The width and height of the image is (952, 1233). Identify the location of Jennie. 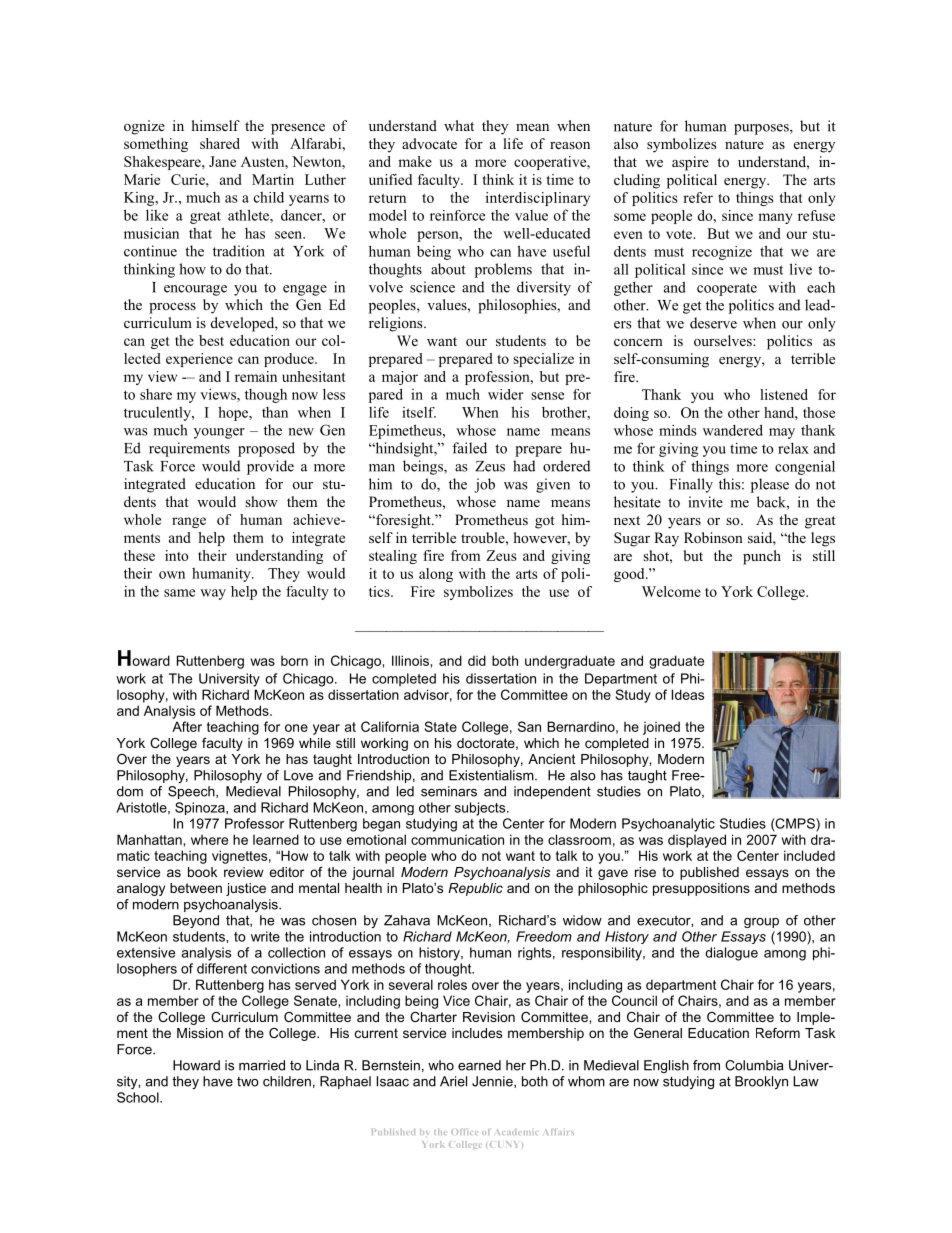
(493, 1082).
